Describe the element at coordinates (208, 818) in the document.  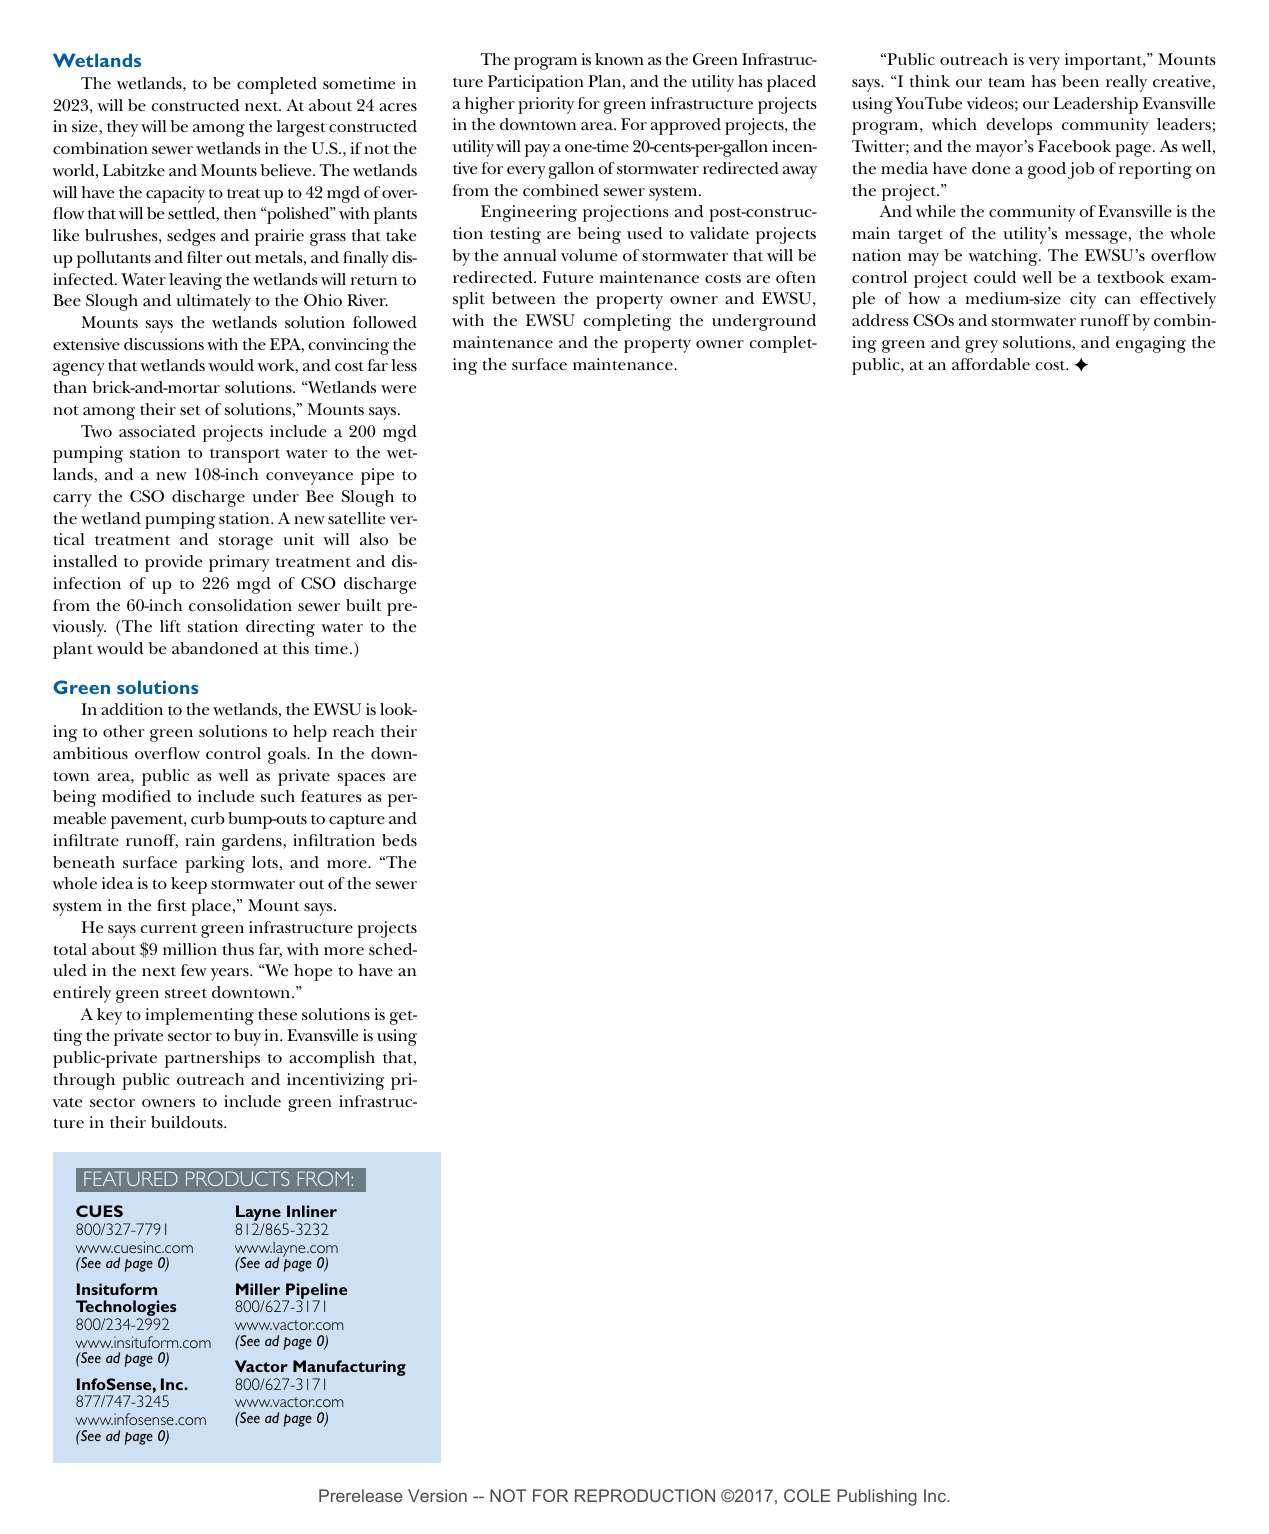
I see `curb` at that location.
